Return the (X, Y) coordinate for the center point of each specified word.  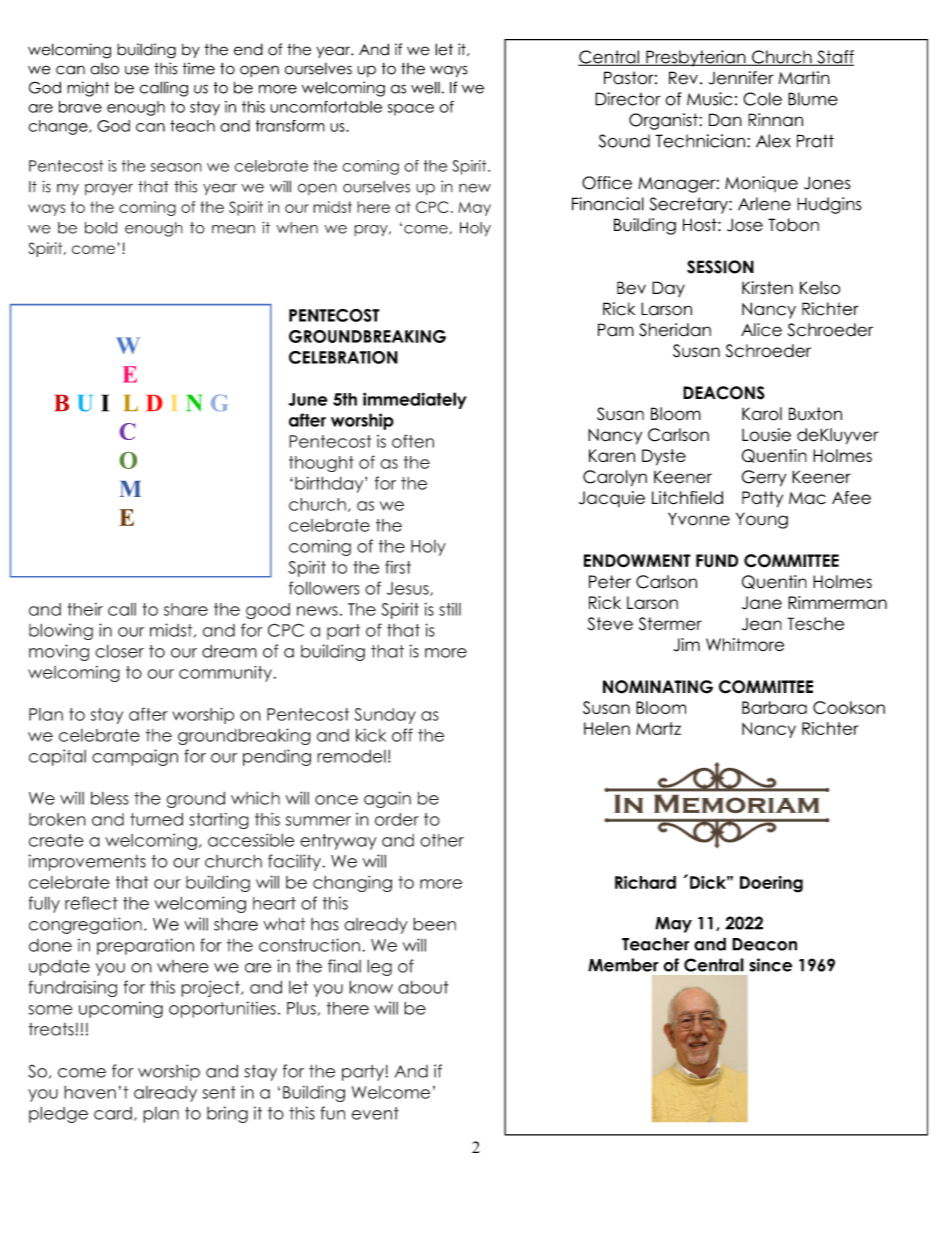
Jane (762, 603)
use (137, 70)
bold (101, 228)
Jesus (409, 589)
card (113, 1113)
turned (156, 819)
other (442, 840)
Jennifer (741, 78)
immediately (415, 400)
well (425, 87)
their (85, 609)
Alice (761, 330)
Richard (645, 882)
